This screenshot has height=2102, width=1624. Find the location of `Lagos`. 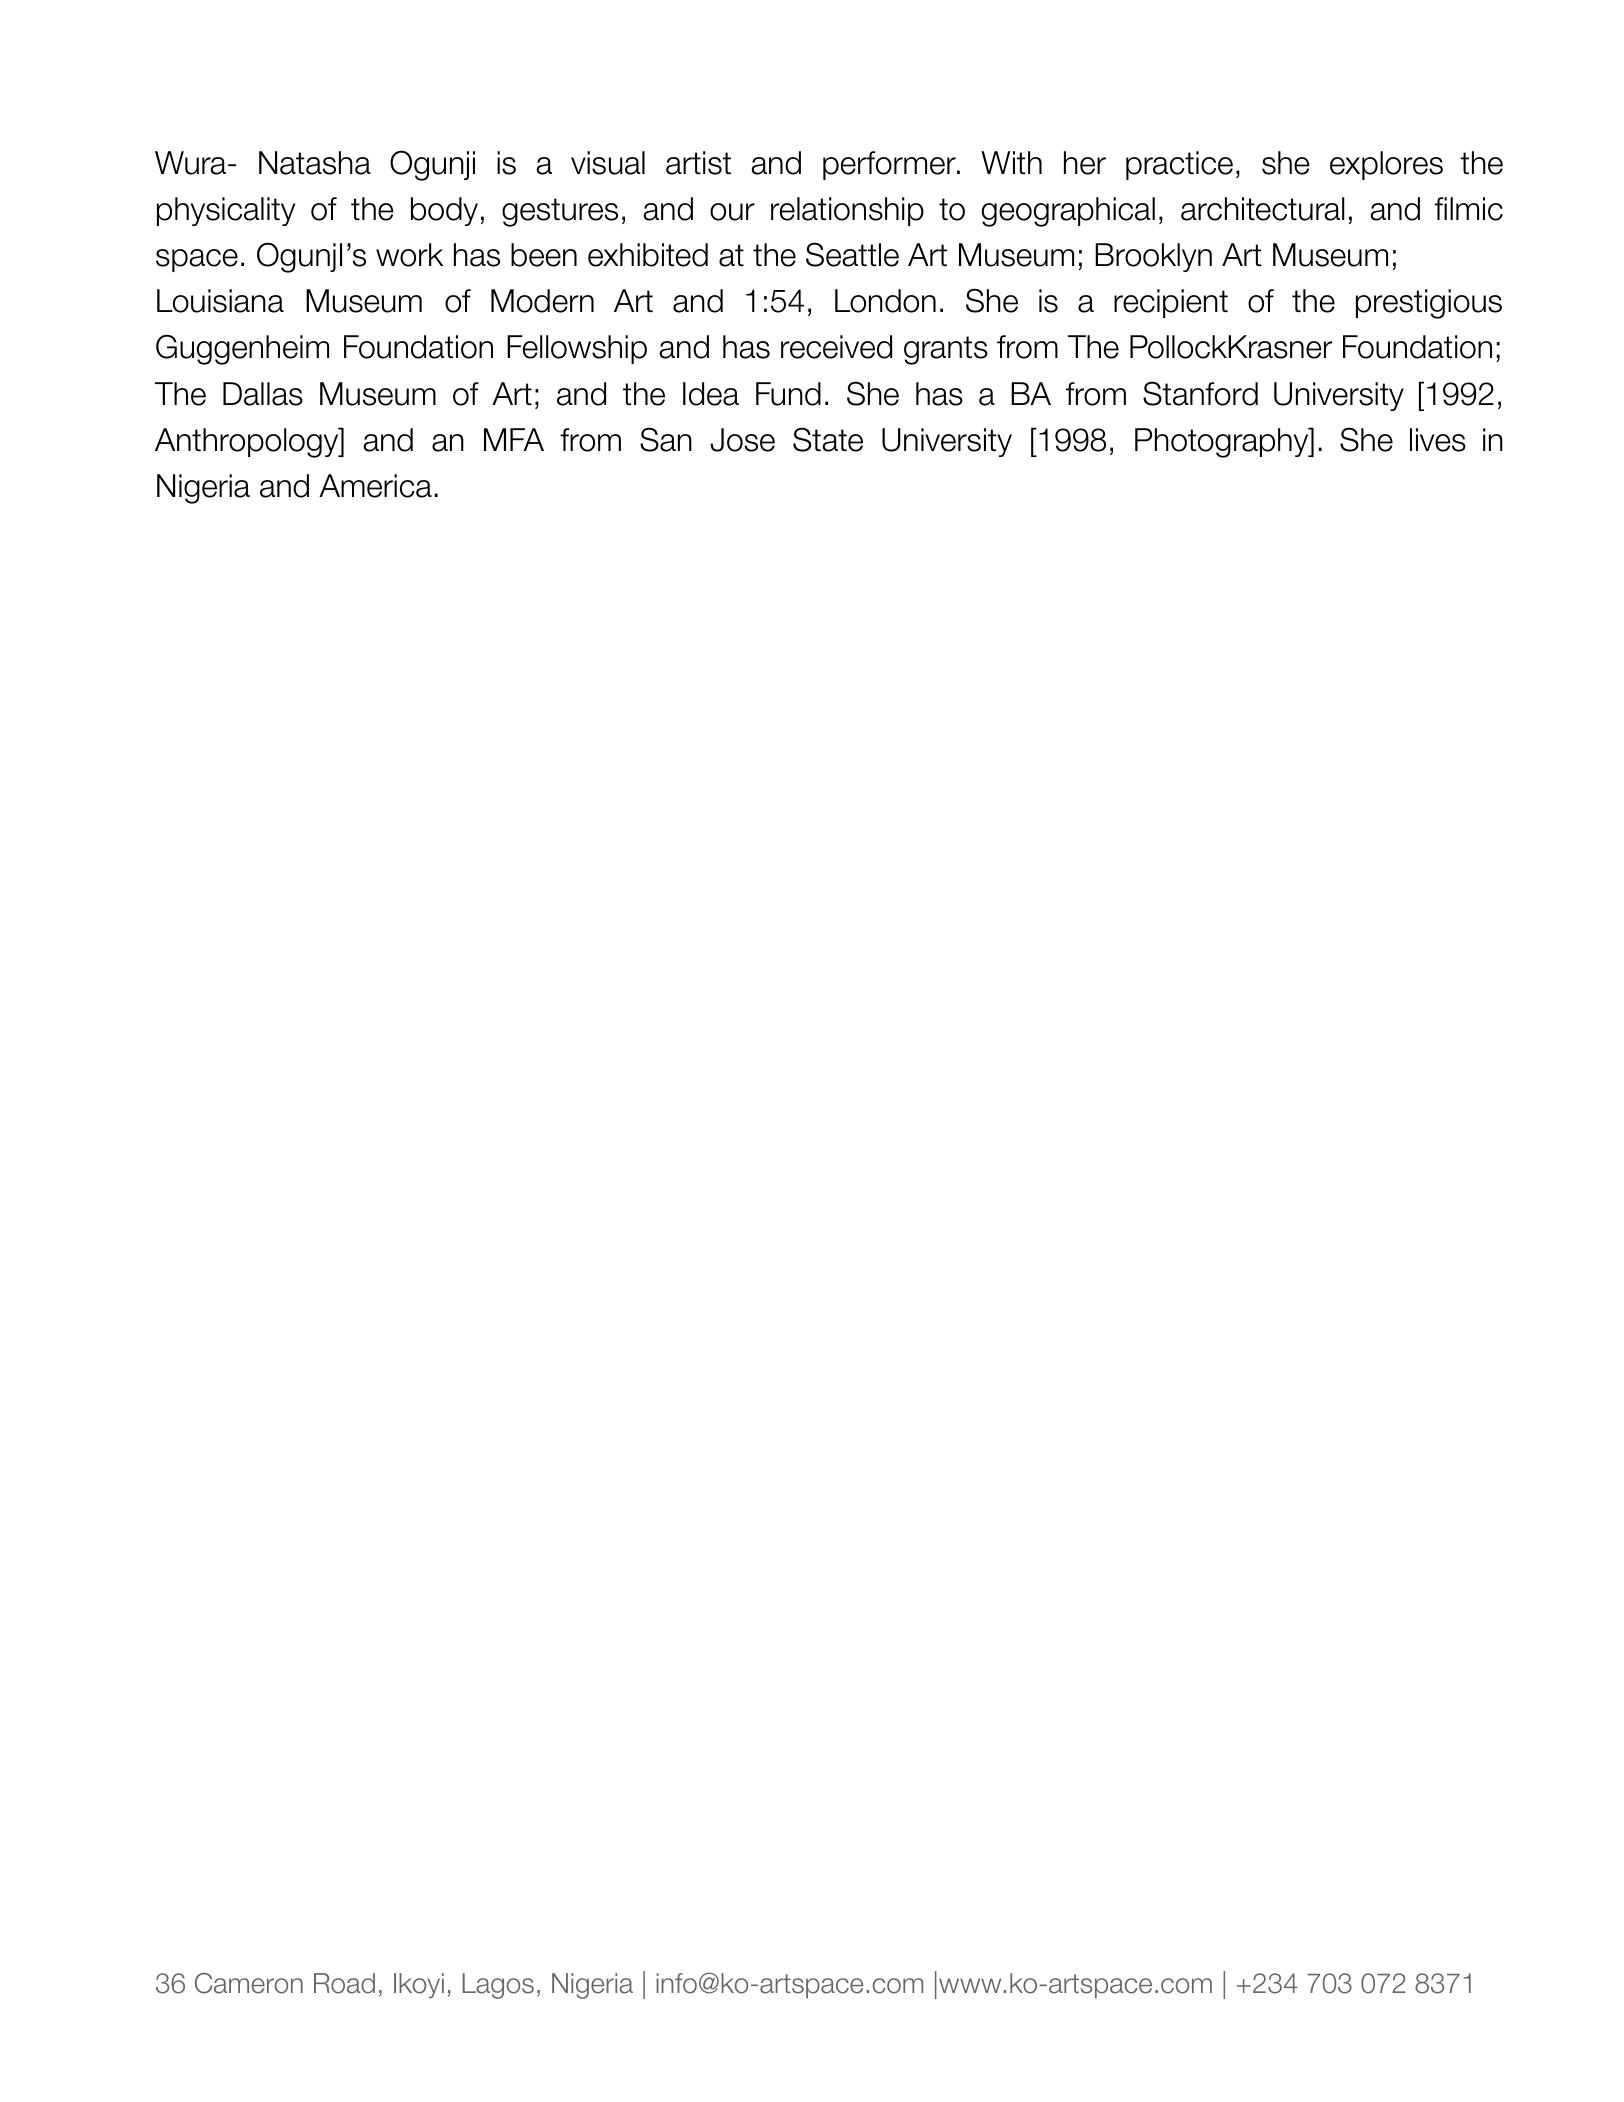

Lagos is located at coordinates (498, 1986).
